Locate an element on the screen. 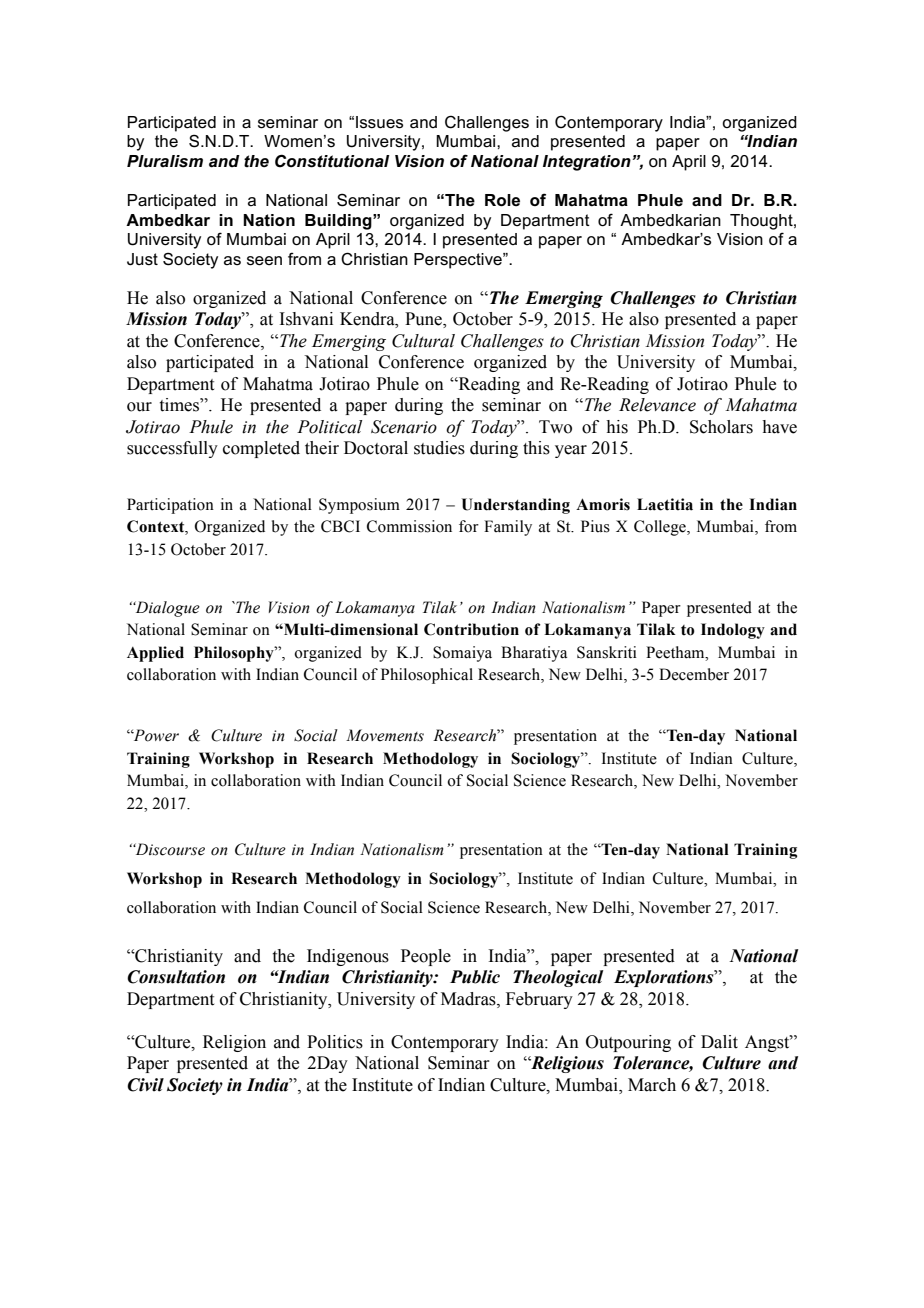 This screenshot has width=924, height=1308. Role is located at coordinates (502, 200).
